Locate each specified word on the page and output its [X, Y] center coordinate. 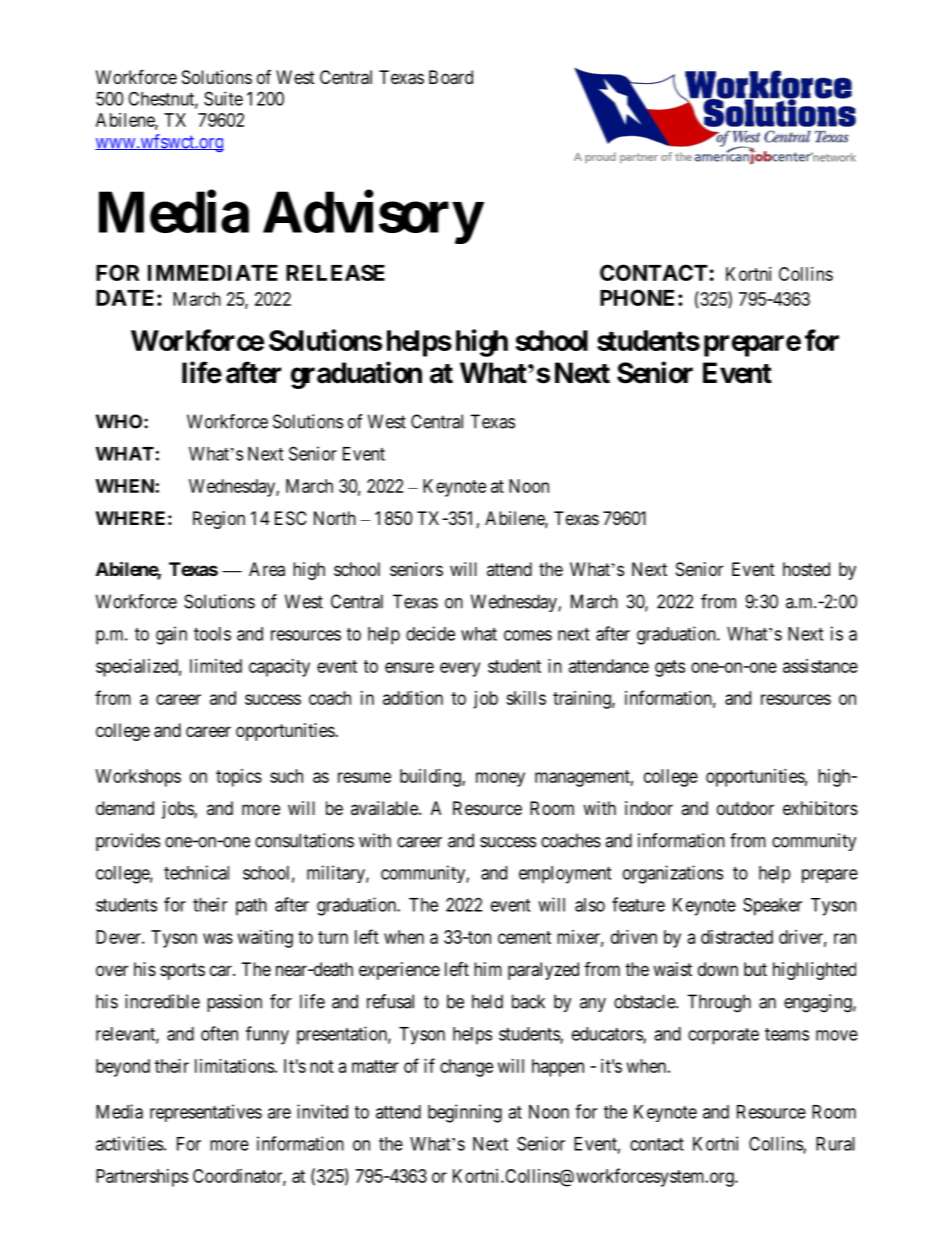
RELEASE [335, 272]
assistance [820, 666]
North [335, 518]
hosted [806, 569]
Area [267, 569]
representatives [206, 1113]
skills [526, 698]
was [218, 938]
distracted [737, 937]
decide [430, 633]
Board [451, 77]
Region [219, 520]
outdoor [745, 808]
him [488, 969]
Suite [223, 98]
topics [239, 778]
